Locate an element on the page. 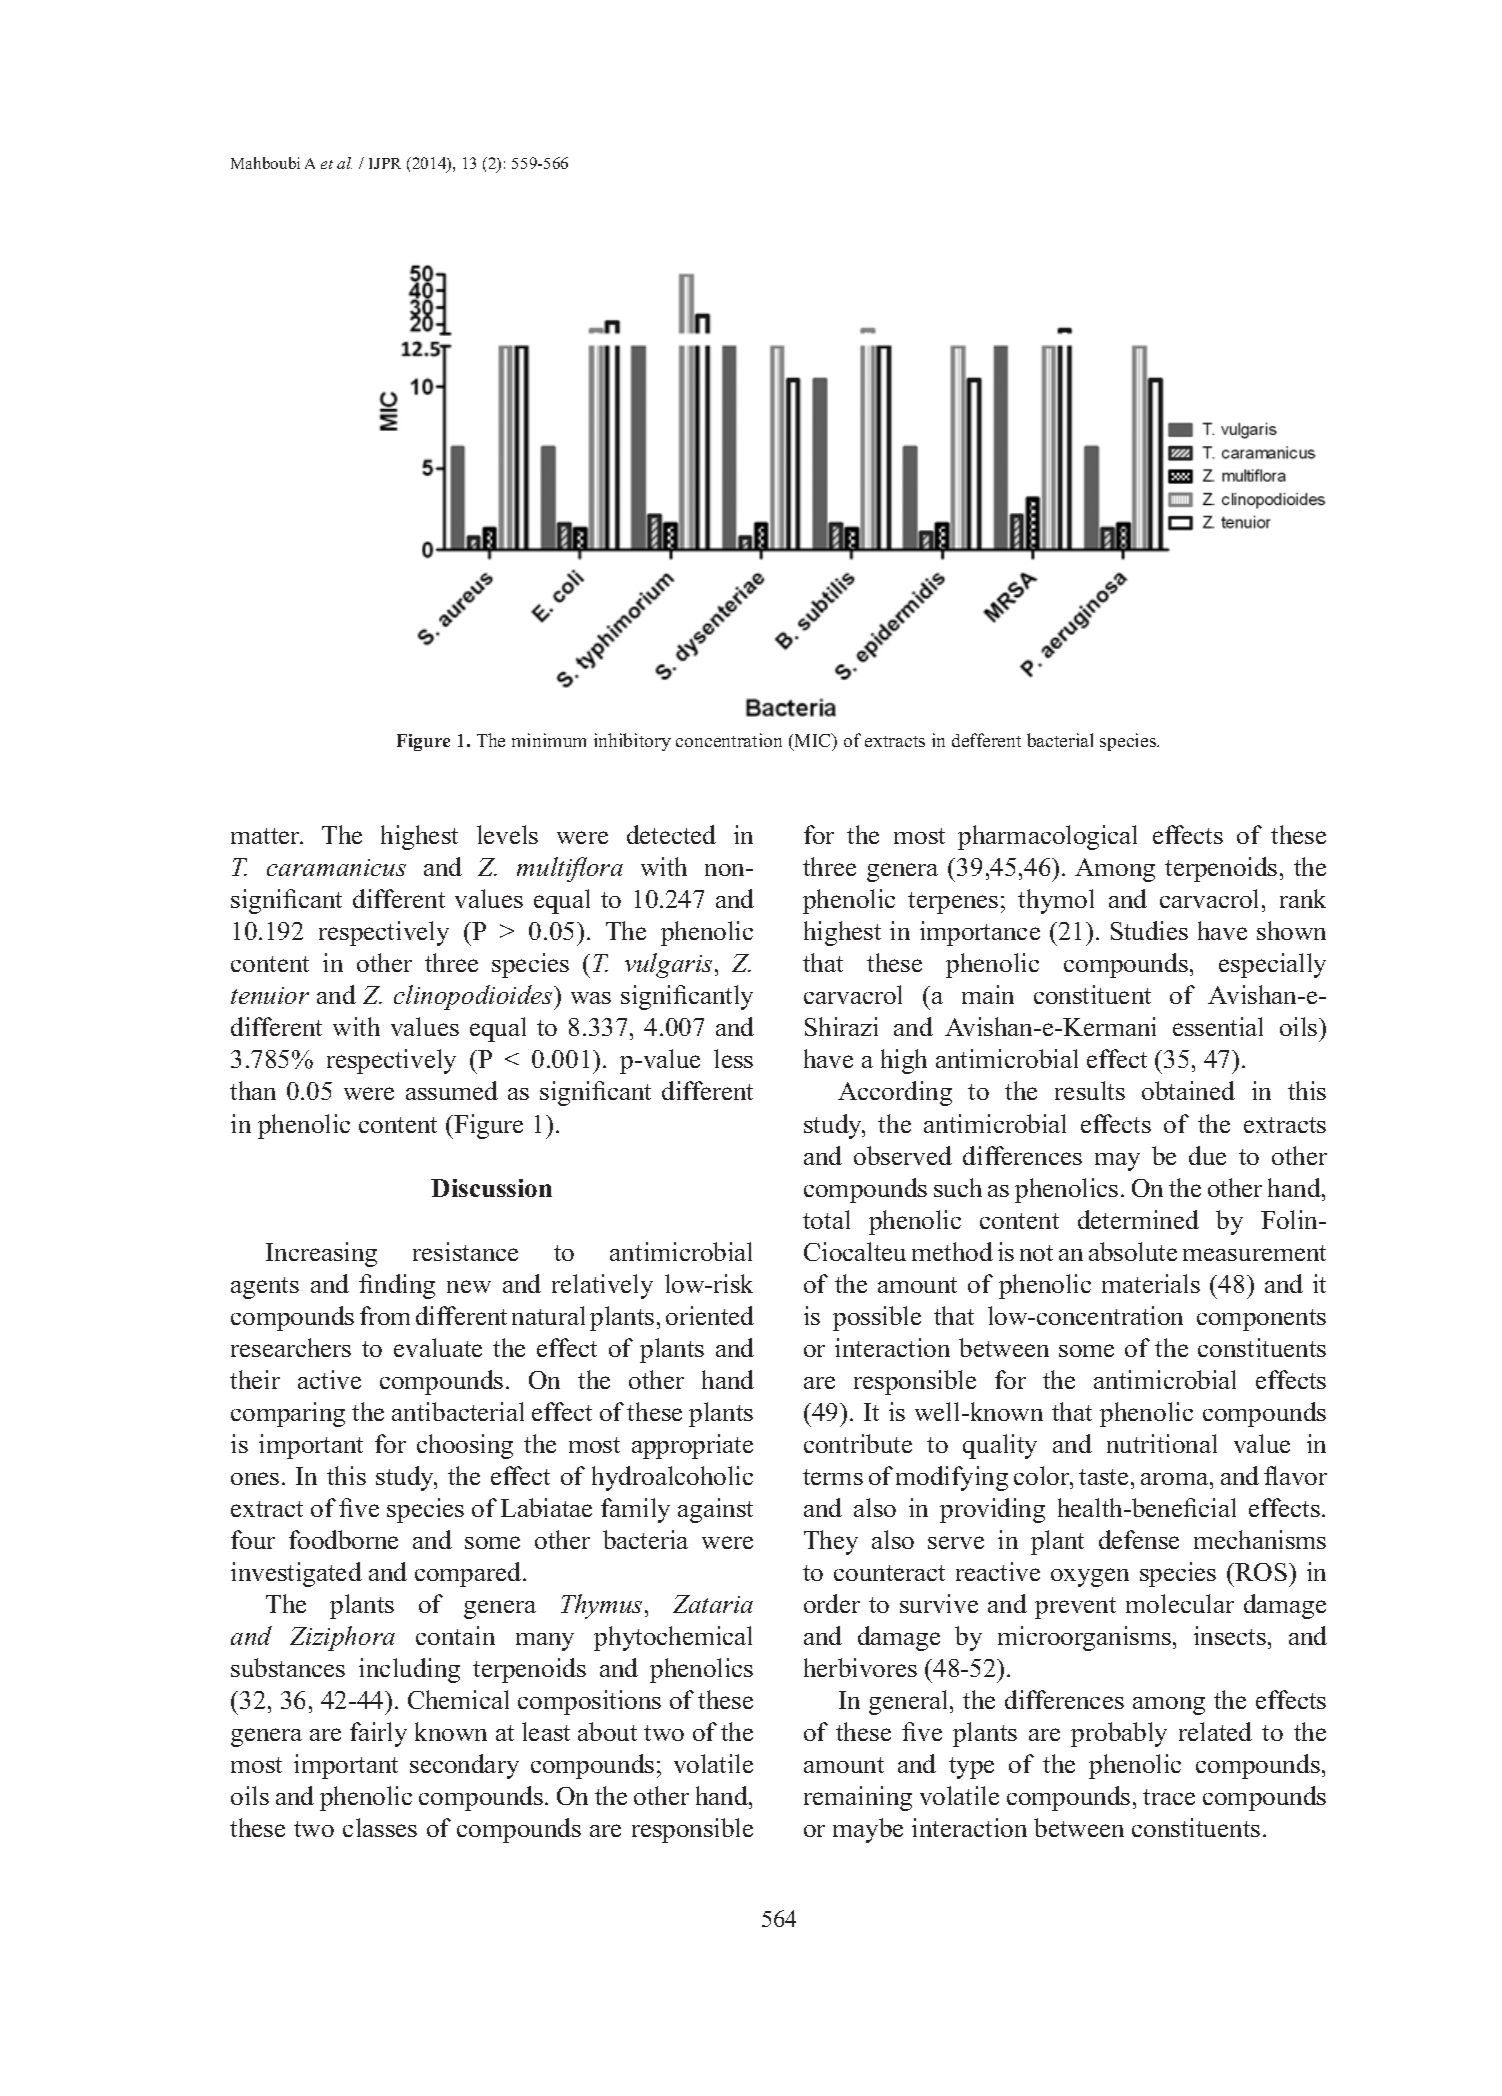 The image size is (1502, 2096). finding is located at coordinates (397, 1286).
